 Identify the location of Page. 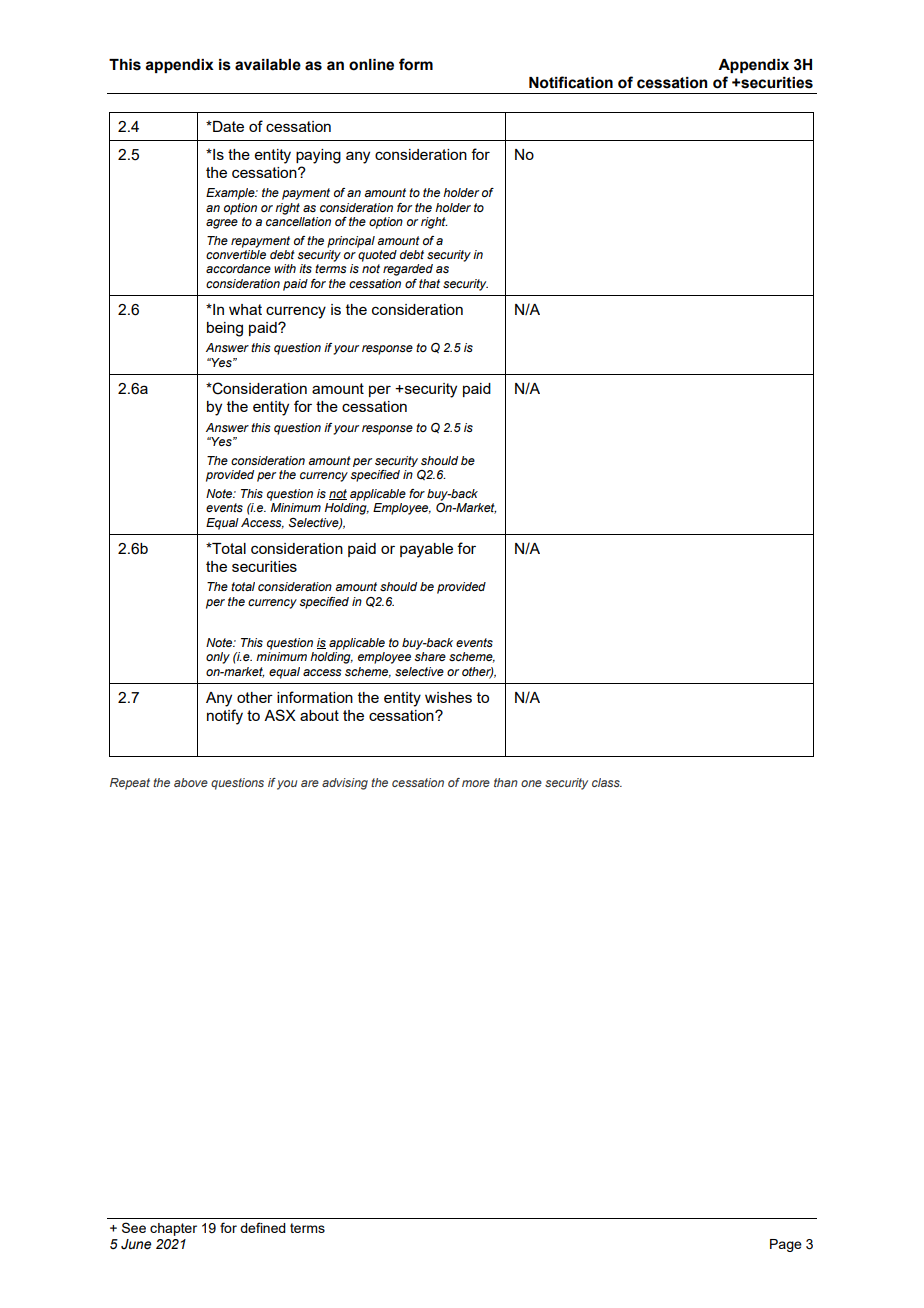
(786, 1245).
